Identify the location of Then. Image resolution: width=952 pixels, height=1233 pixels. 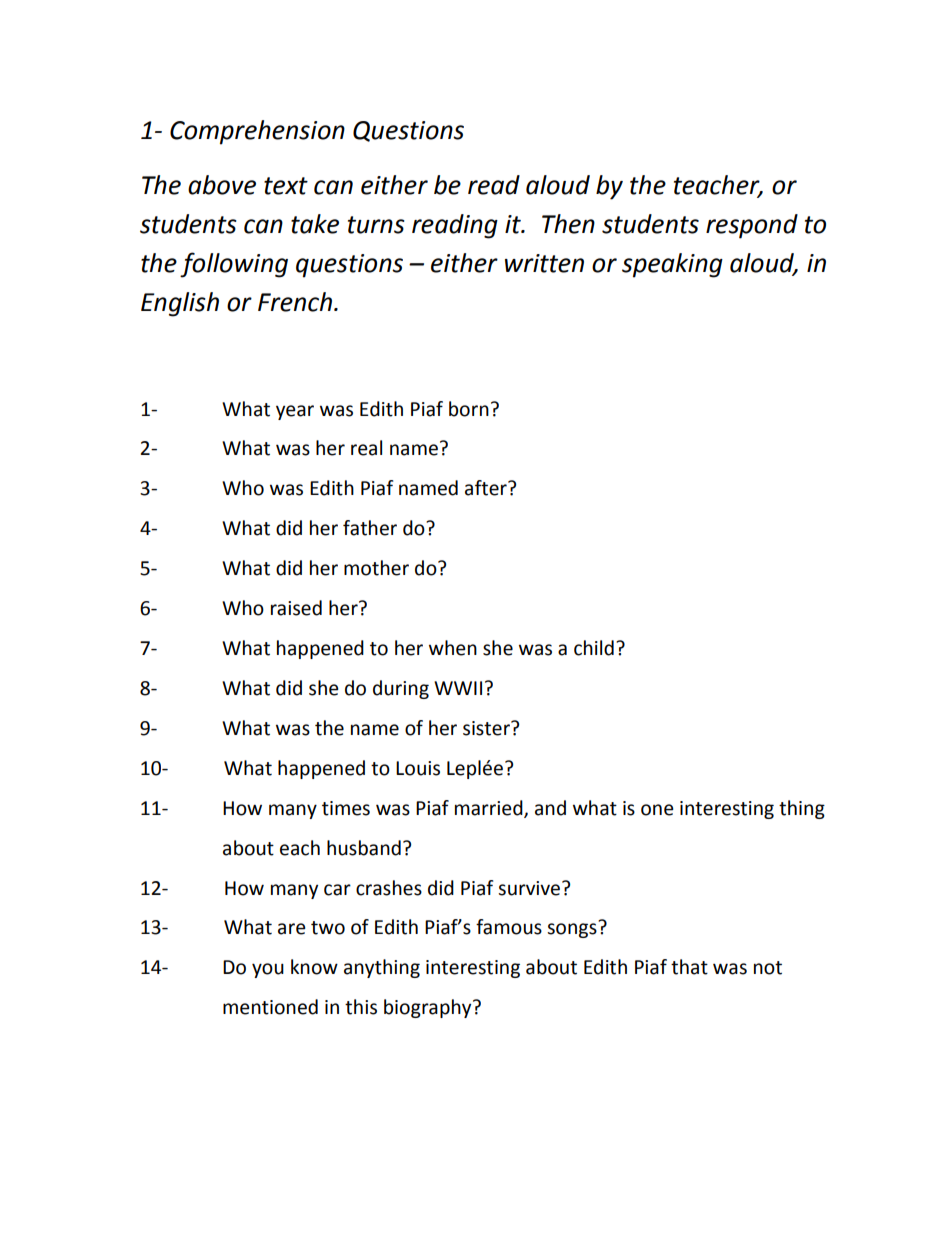
(568, 224).
